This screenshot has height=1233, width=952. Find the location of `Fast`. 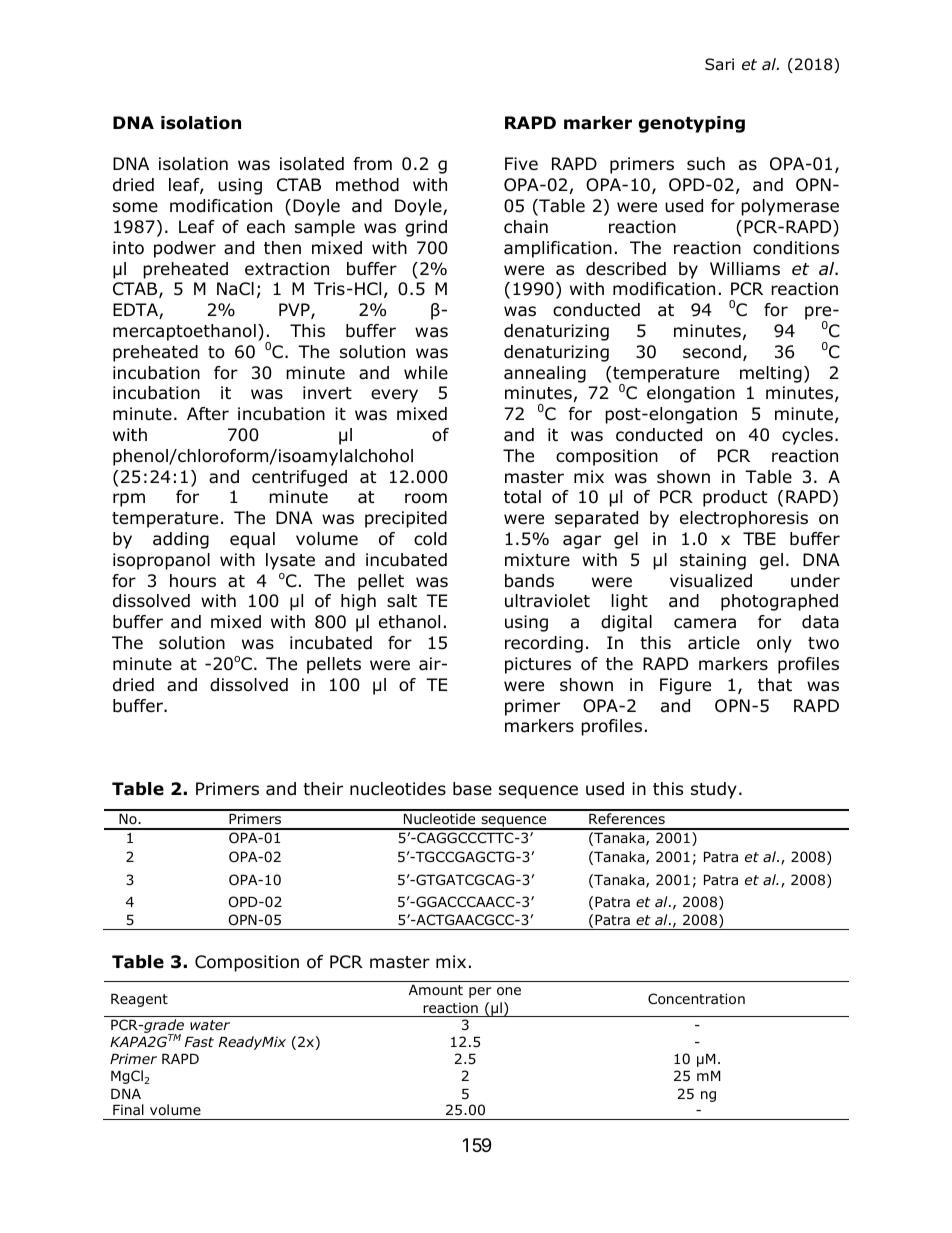

Fast is located at coordinates (199, 1042).
